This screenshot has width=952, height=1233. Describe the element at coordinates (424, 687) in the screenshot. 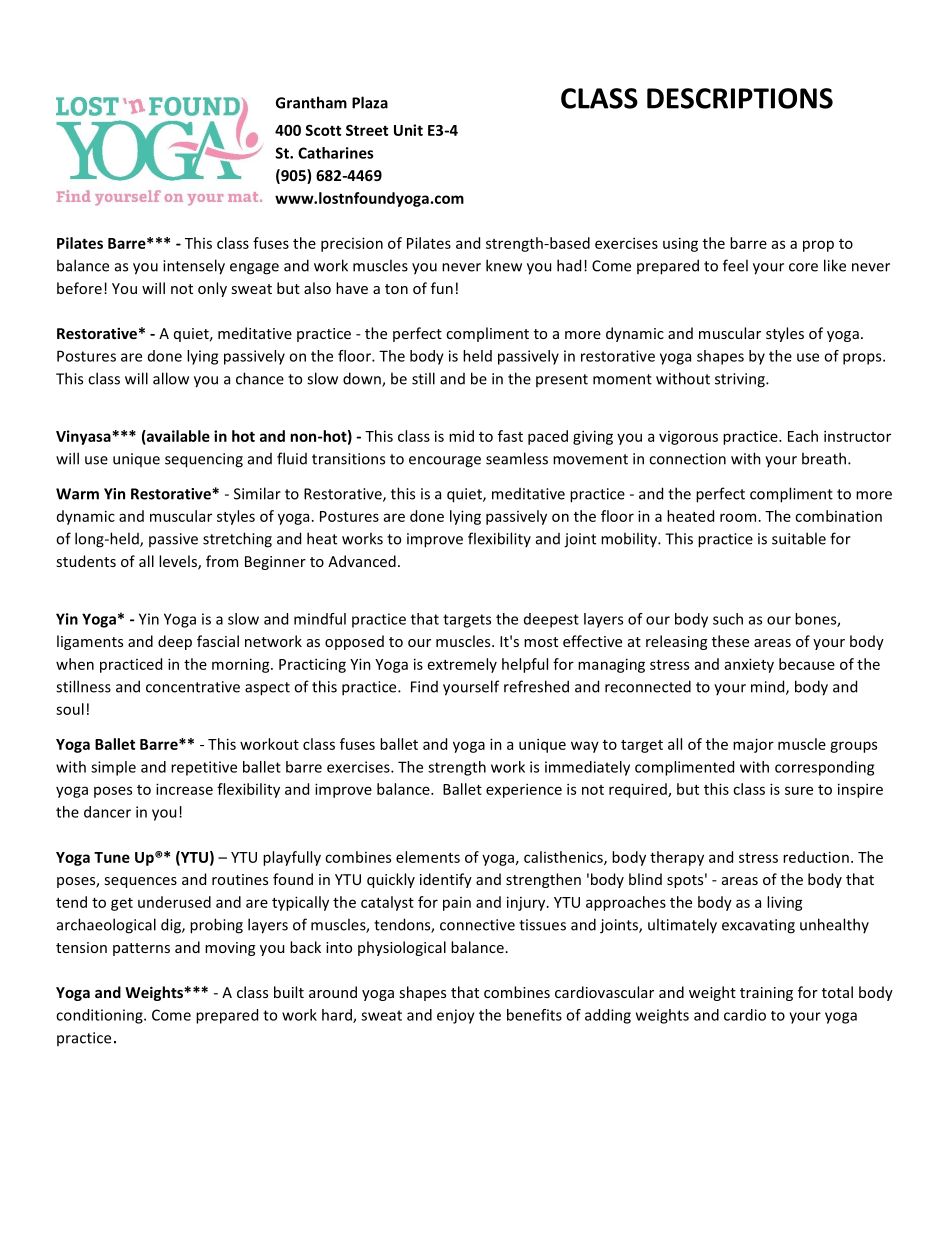

I see `Find` at that location.
